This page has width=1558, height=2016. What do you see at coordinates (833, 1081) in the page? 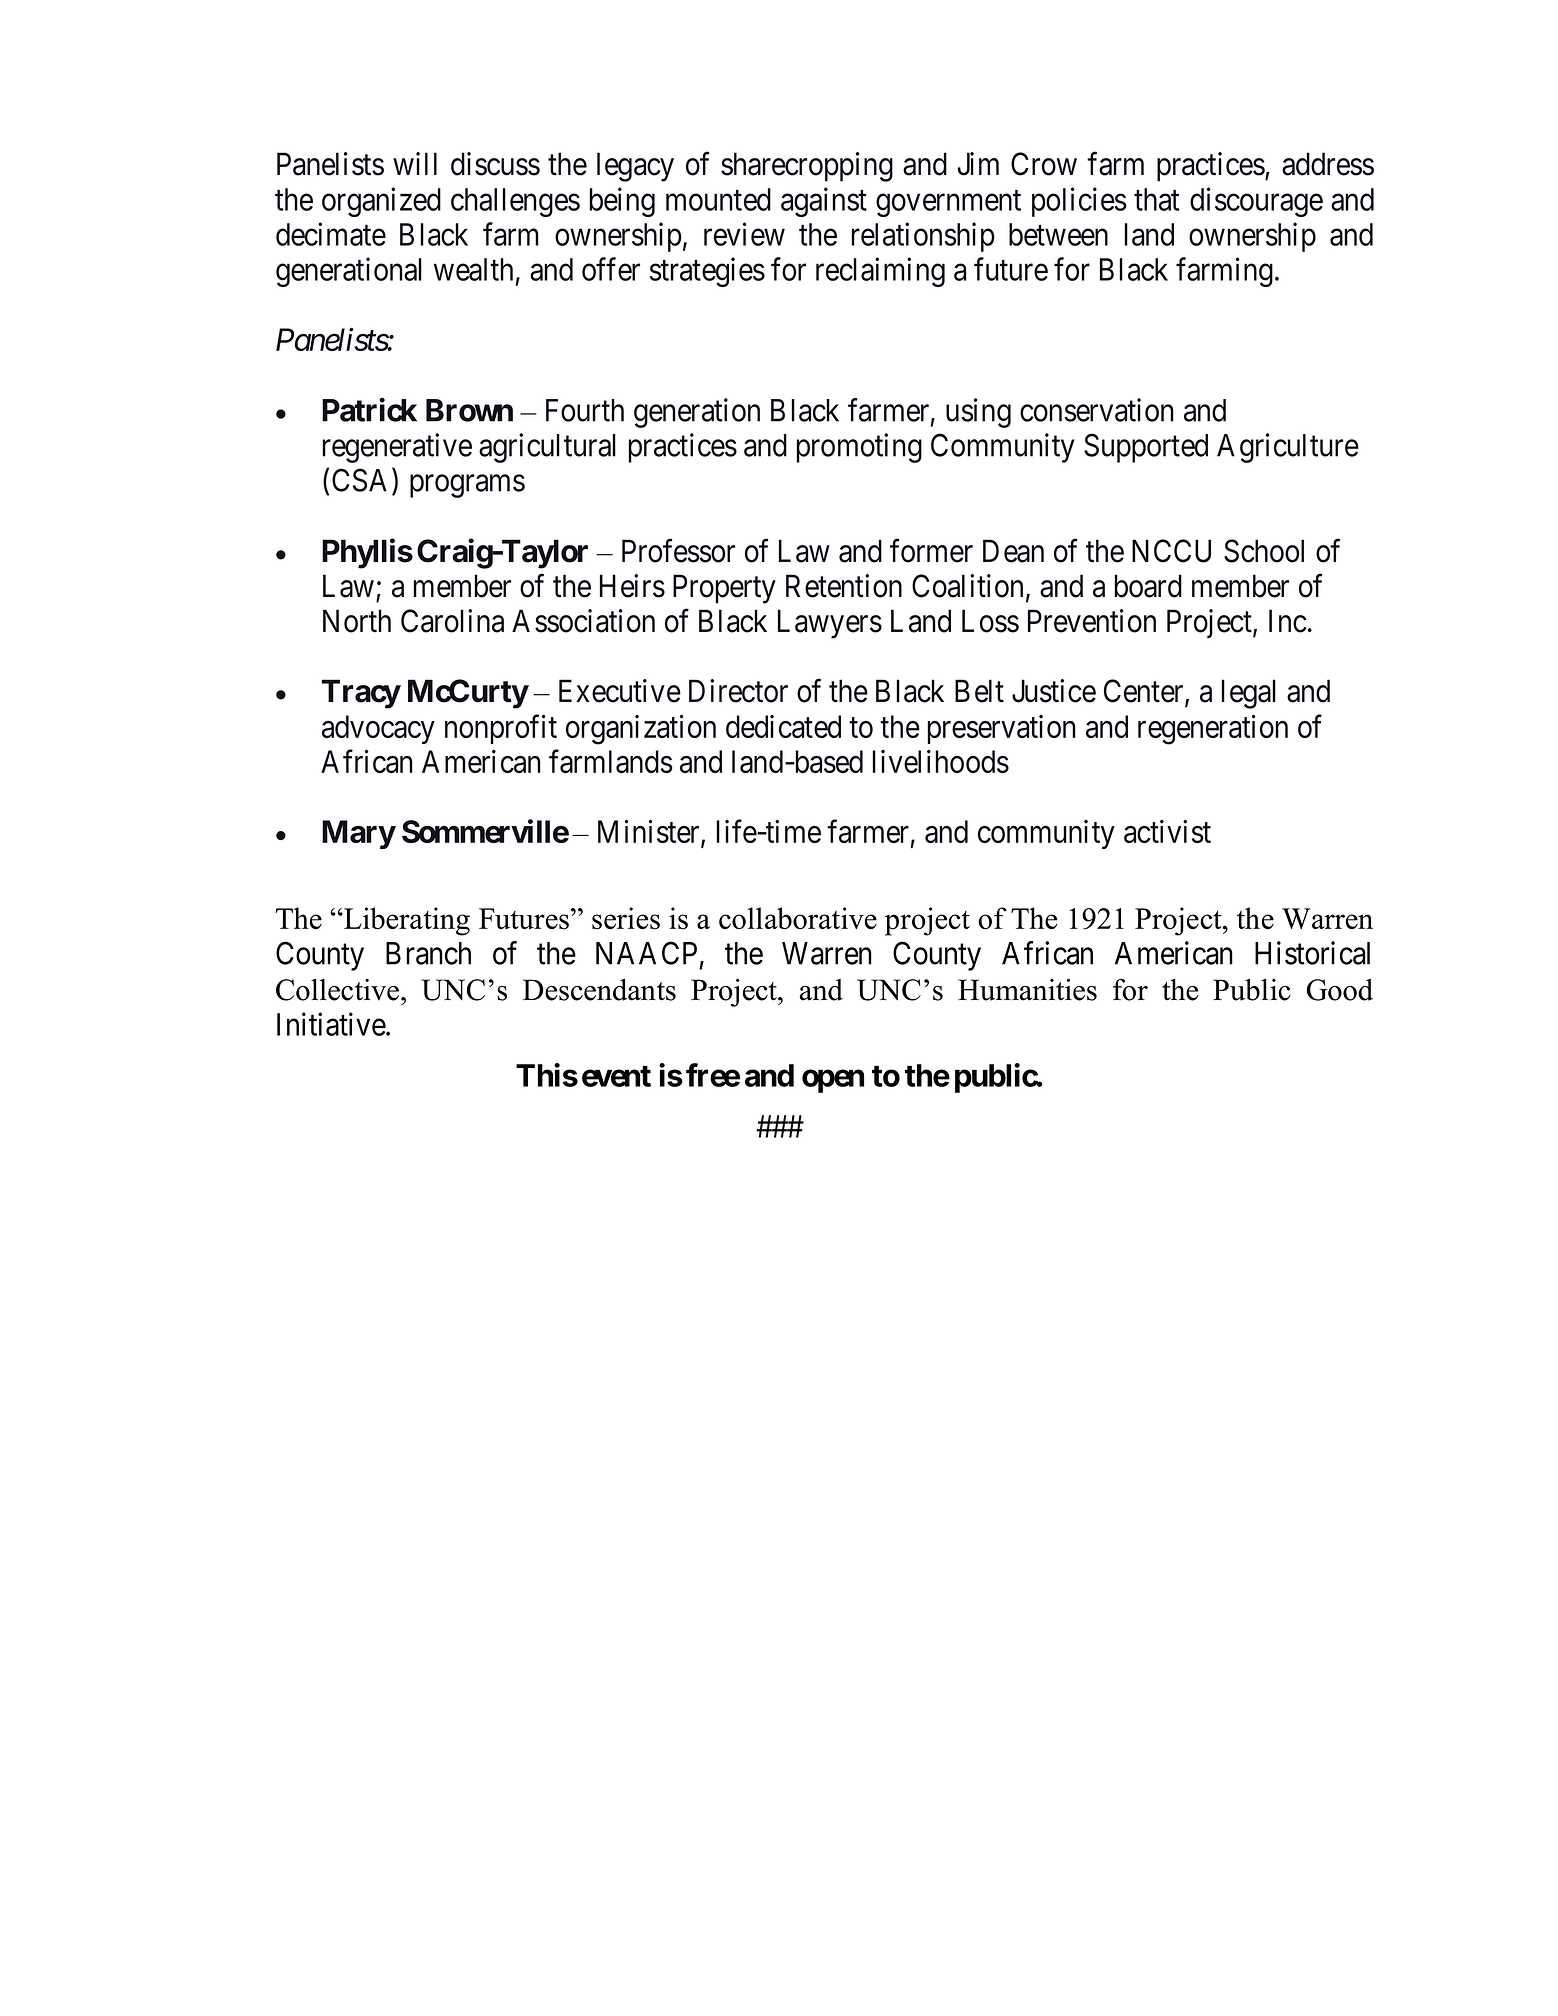
I see `open` at bounding box center [833, 1081].
